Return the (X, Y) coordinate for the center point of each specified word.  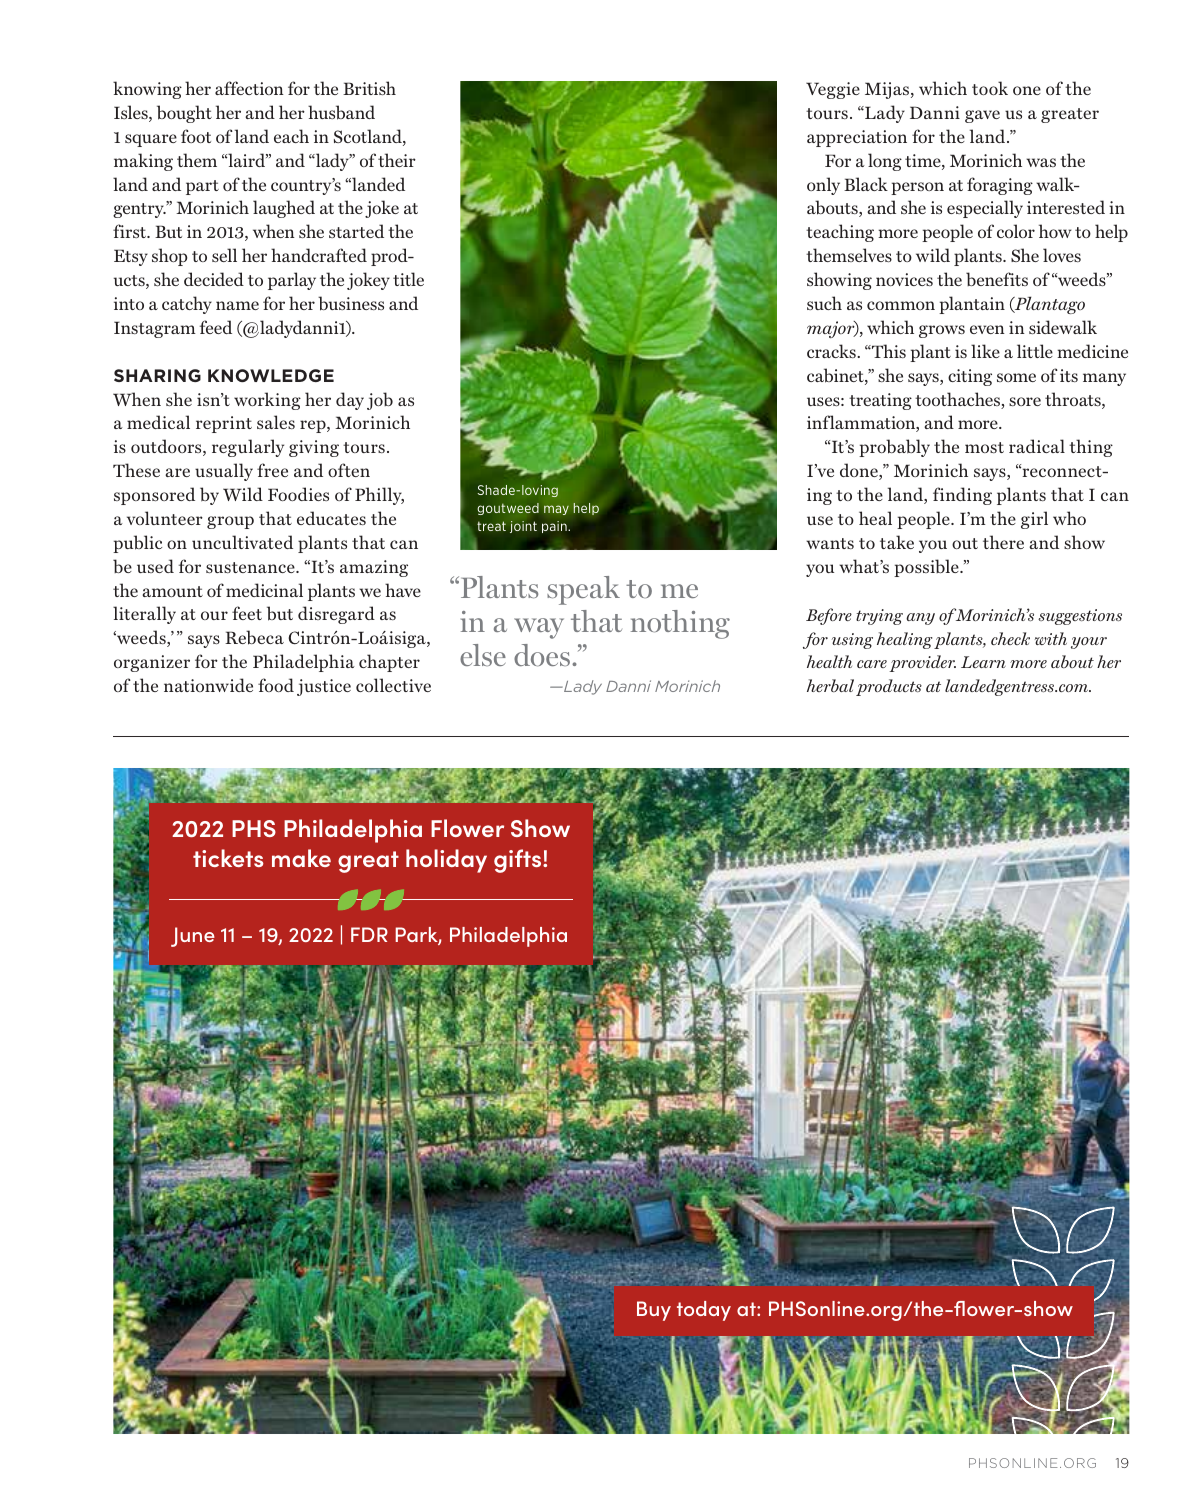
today (704, 1311)
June (193, 937)
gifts (519, 861)
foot (196, 136)
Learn (983, 662)
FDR (369, 934)
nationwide (208, 685)
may (556, 510)
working (267, 401)
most (984, 447)
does (542, 655)
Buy (654, 1311)
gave (982, 116)
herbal (830, 685)
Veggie (833, 90)
